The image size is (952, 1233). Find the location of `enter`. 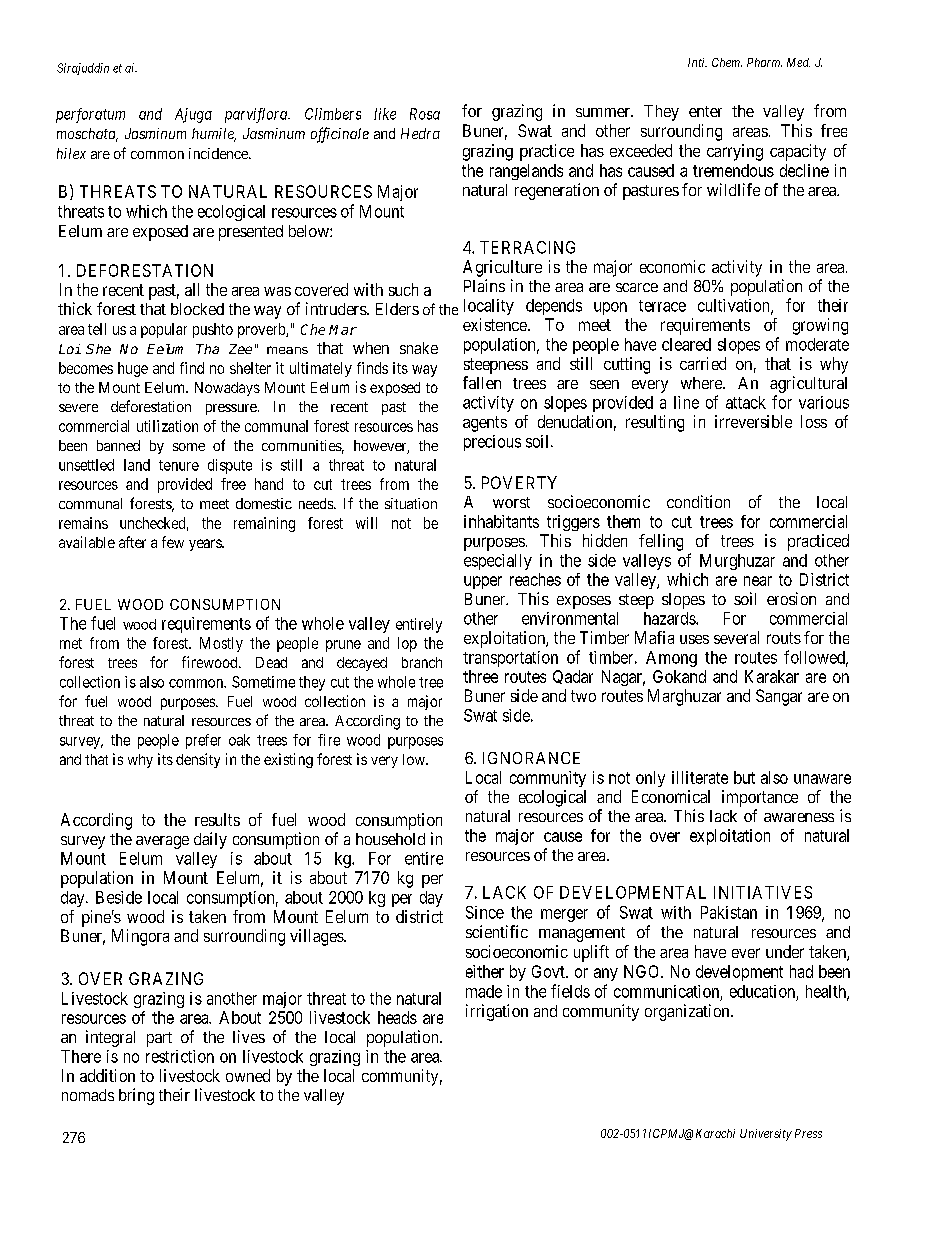

enter is located at coordinates (705, 111).
